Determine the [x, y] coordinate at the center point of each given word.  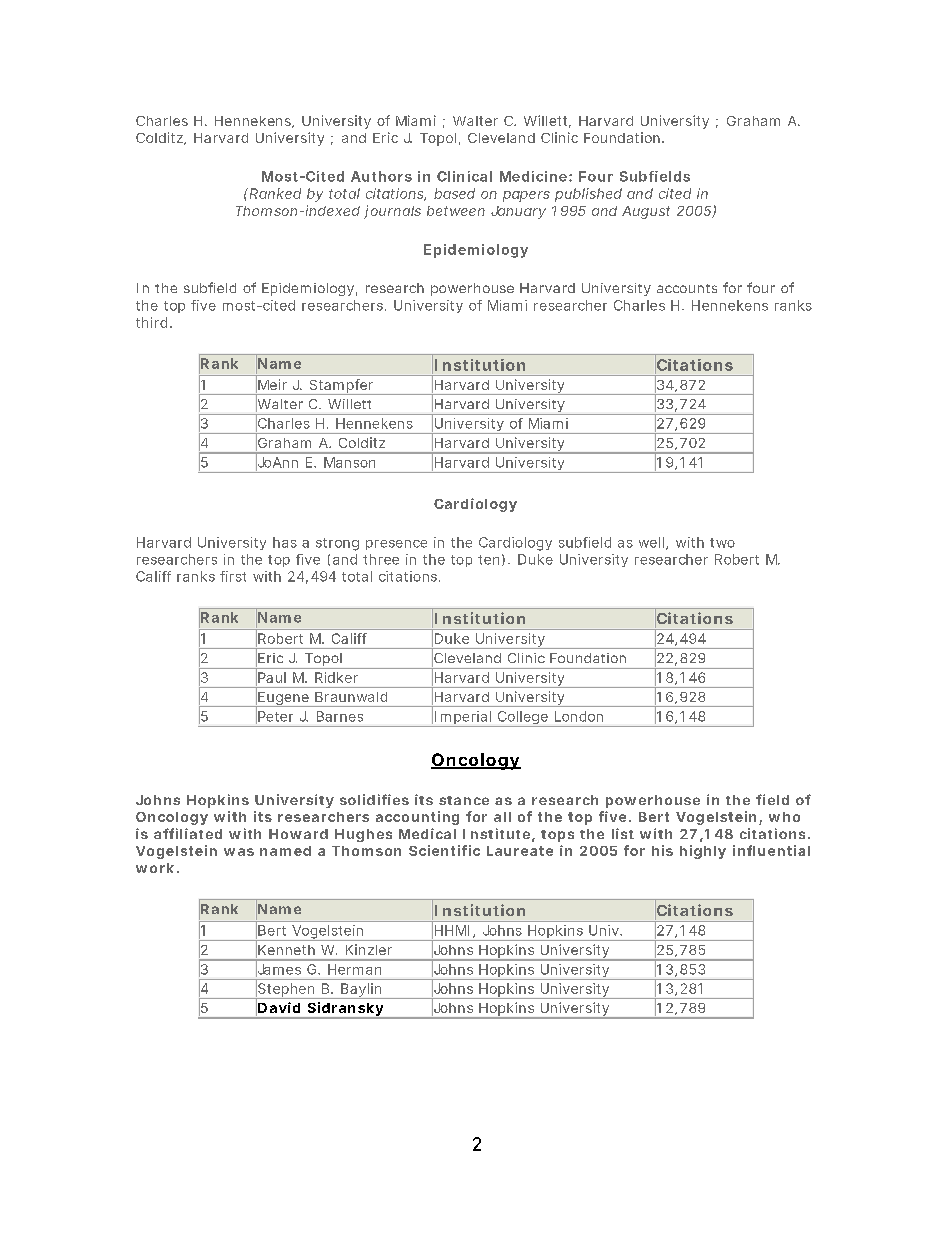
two [722, 543]
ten [488, 560]
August [646, 212]
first [233, 576]
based [454, 193]
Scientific [444, 850]
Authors [381, 176]
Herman [354, 969]
